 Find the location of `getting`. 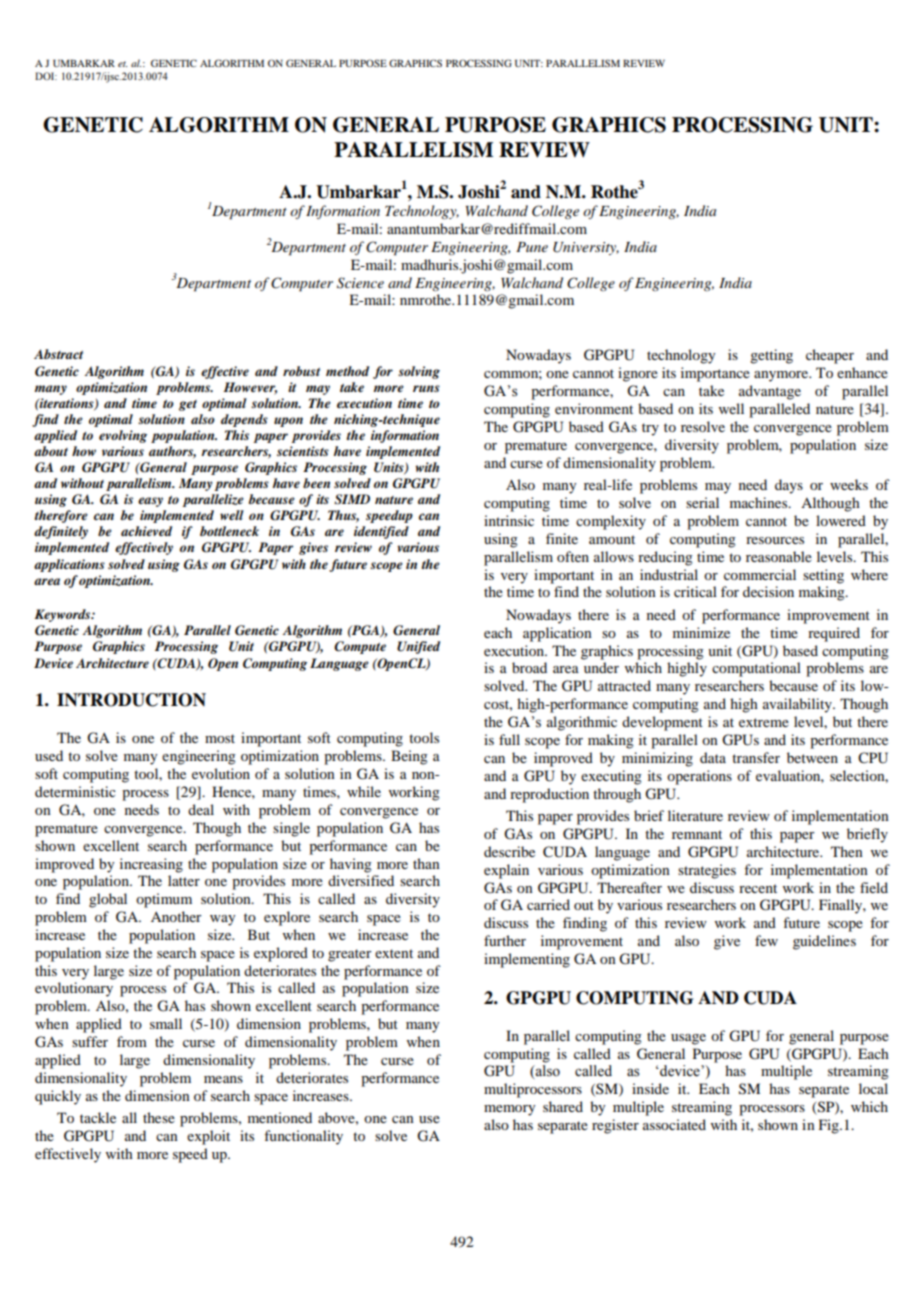

getting is located at coordinates (771, 356).
